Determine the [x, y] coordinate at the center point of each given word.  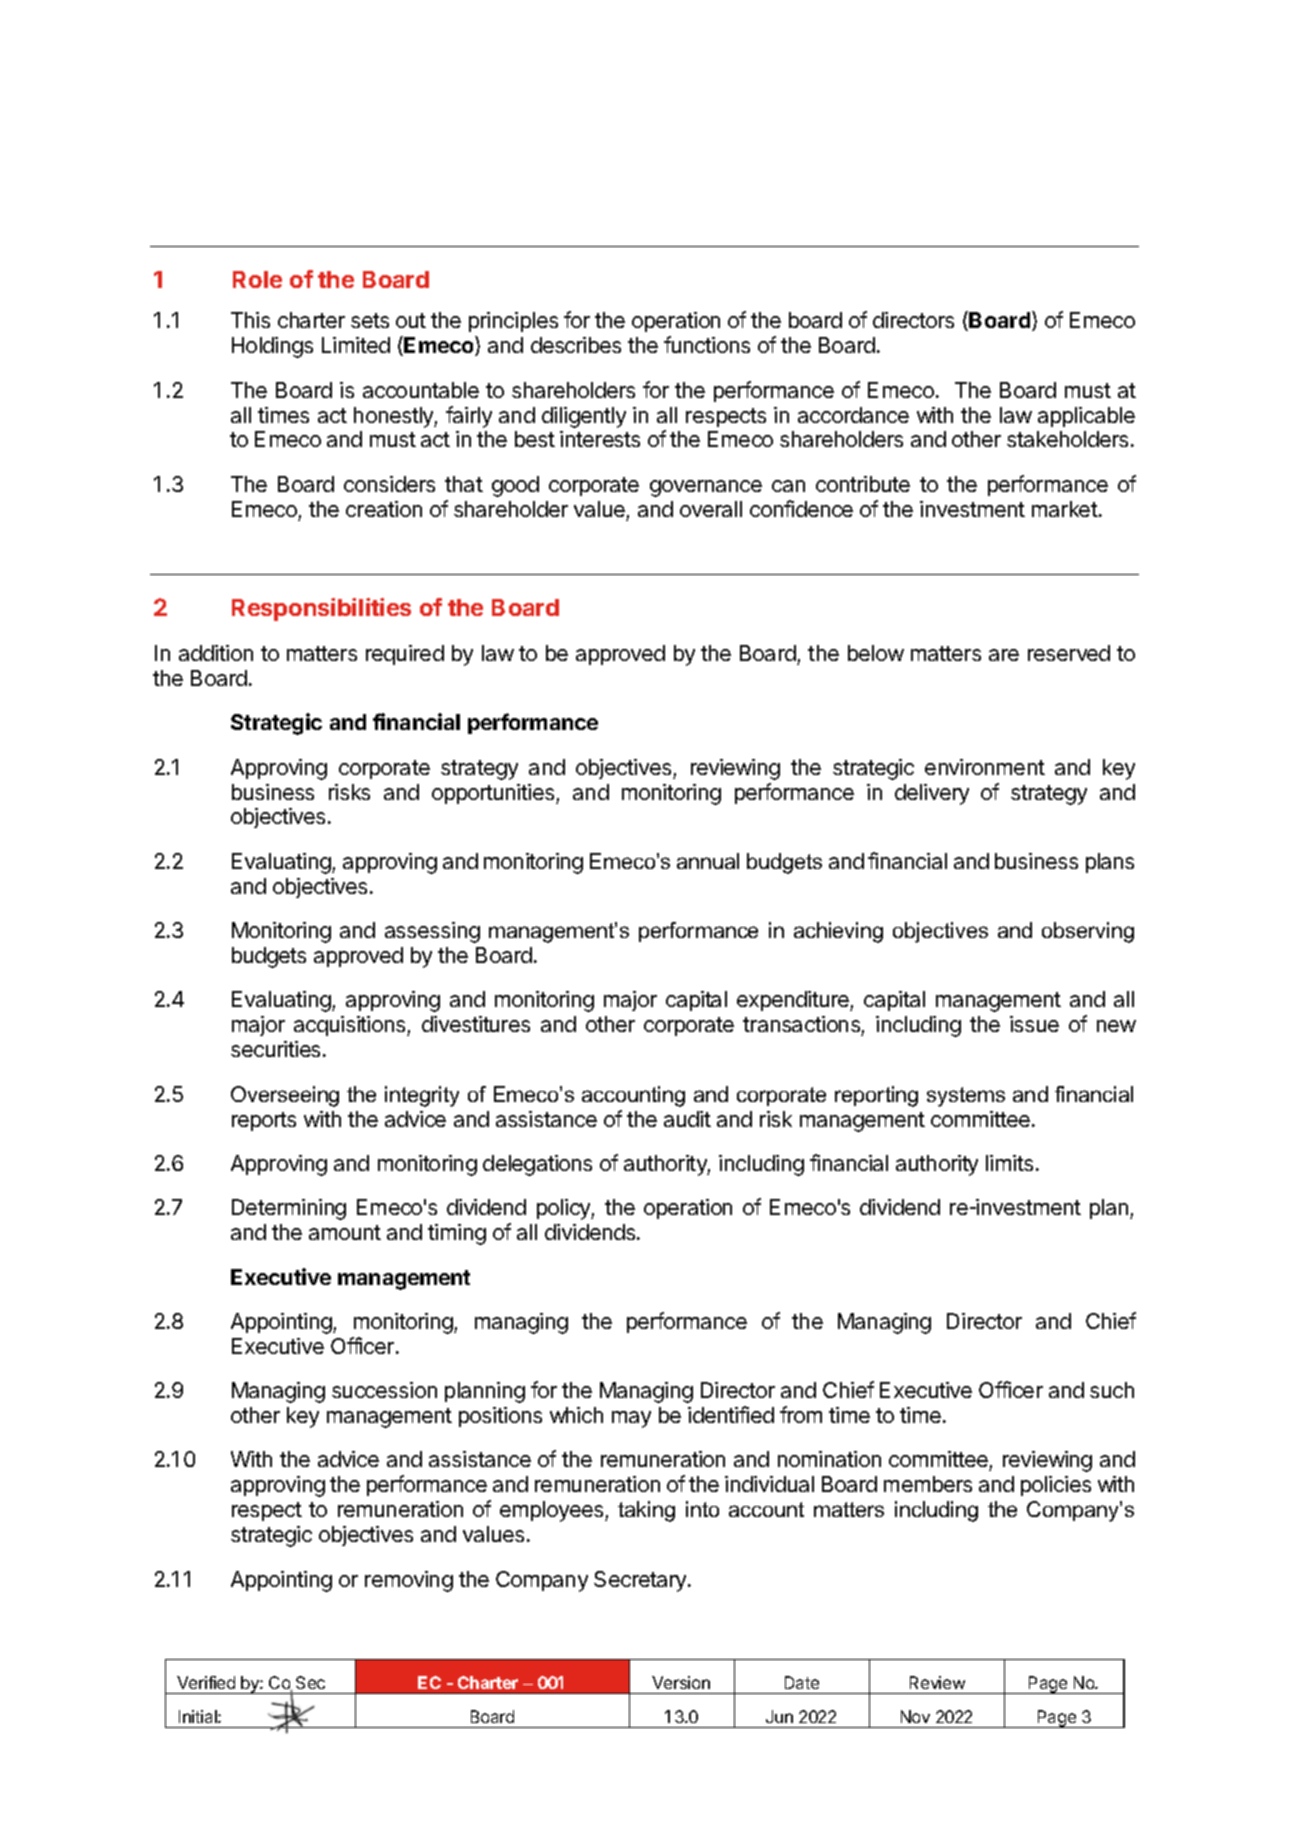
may [631, 1419]
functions [707, 344]
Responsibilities [321, 609]
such [1112, 1390]
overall [711, 509]
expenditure [794, 1001]
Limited [356, 345]
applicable [1086, 417]
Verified [206, 1682]
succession [384, 1390]
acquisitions [351, 1026]
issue [1034, 1024]
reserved [1069, 653]
